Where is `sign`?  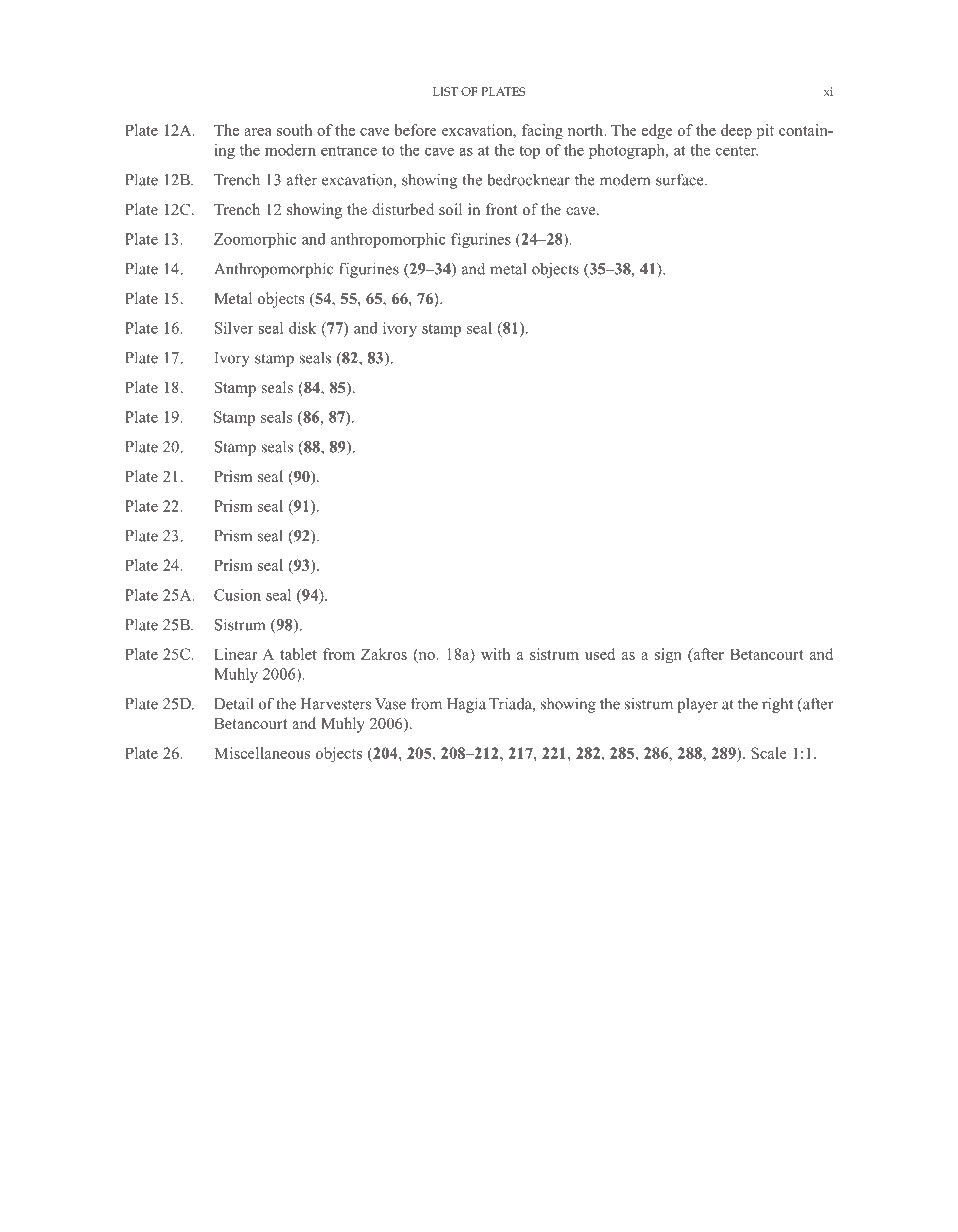 sign is located at coordinates (668, 656).
